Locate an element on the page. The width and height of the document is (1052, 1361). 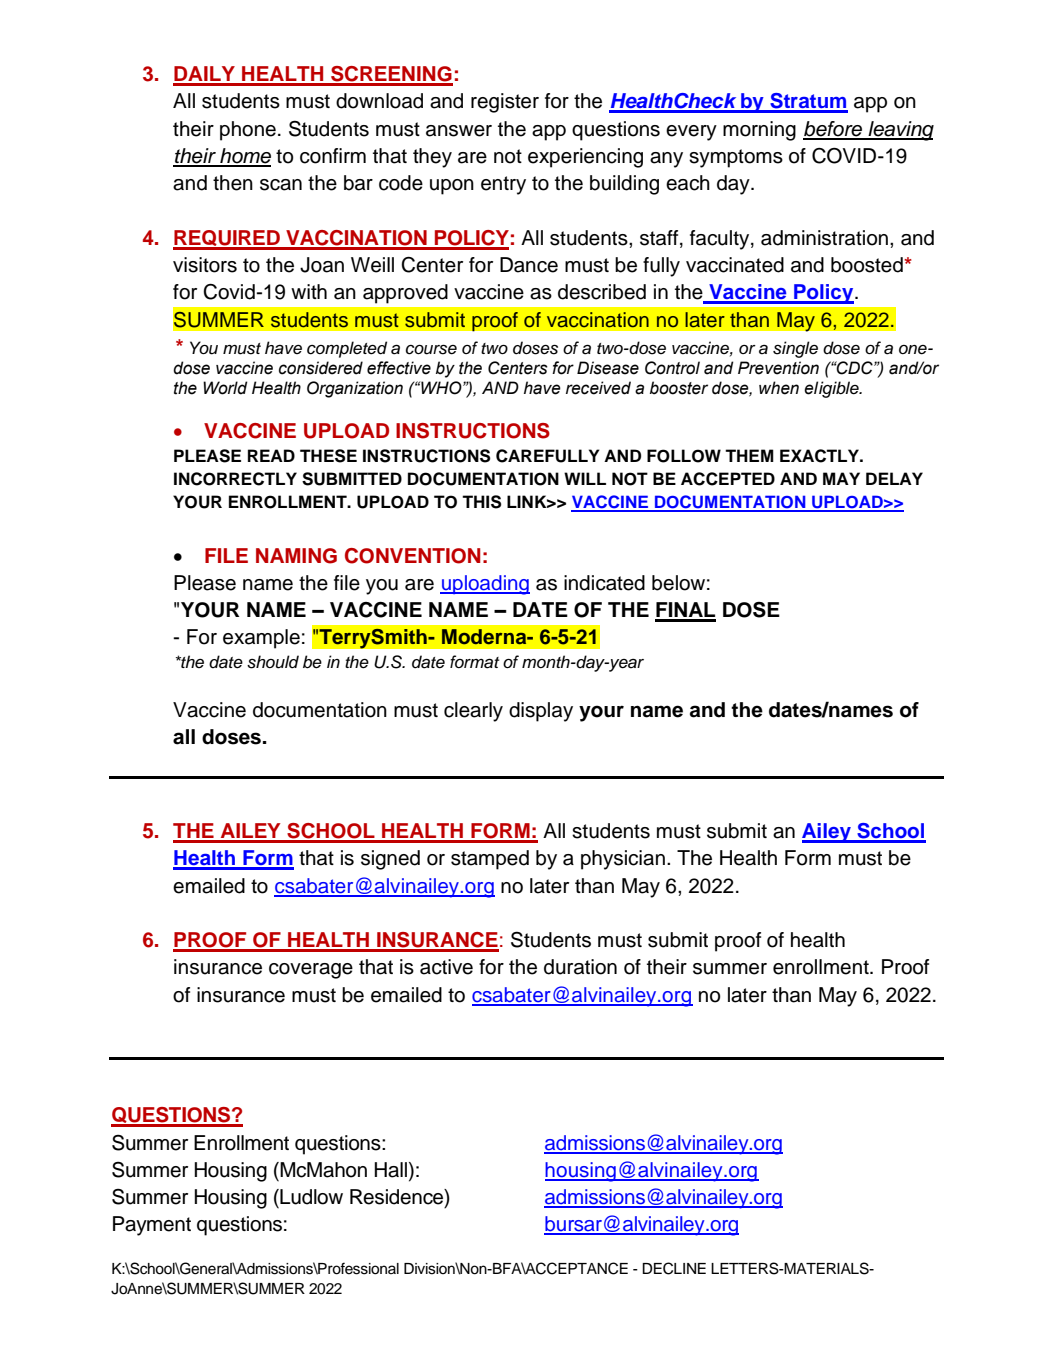
coverage is located at coordinates (311, 971).
